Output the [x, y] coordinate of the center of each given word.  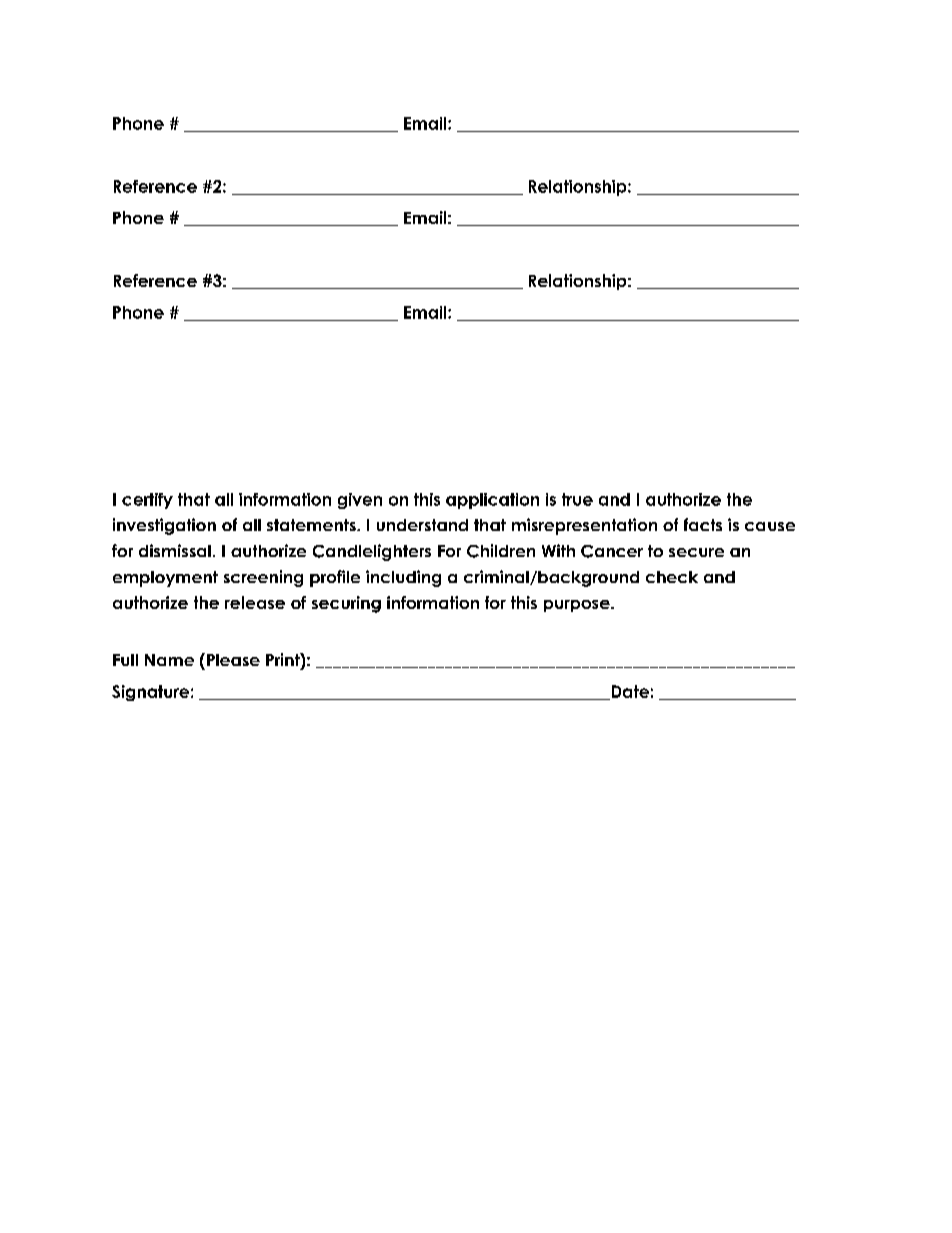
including [403, 578]
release [255, 602]
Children [501, 551]
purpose [578, 606]
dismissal [175, 550]
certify [147, 501]
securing [346, 604]
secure [696, 552]
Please [233, 660]
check [672, 577]
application [492, 501]
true [577, 499]
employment [165, 579]
